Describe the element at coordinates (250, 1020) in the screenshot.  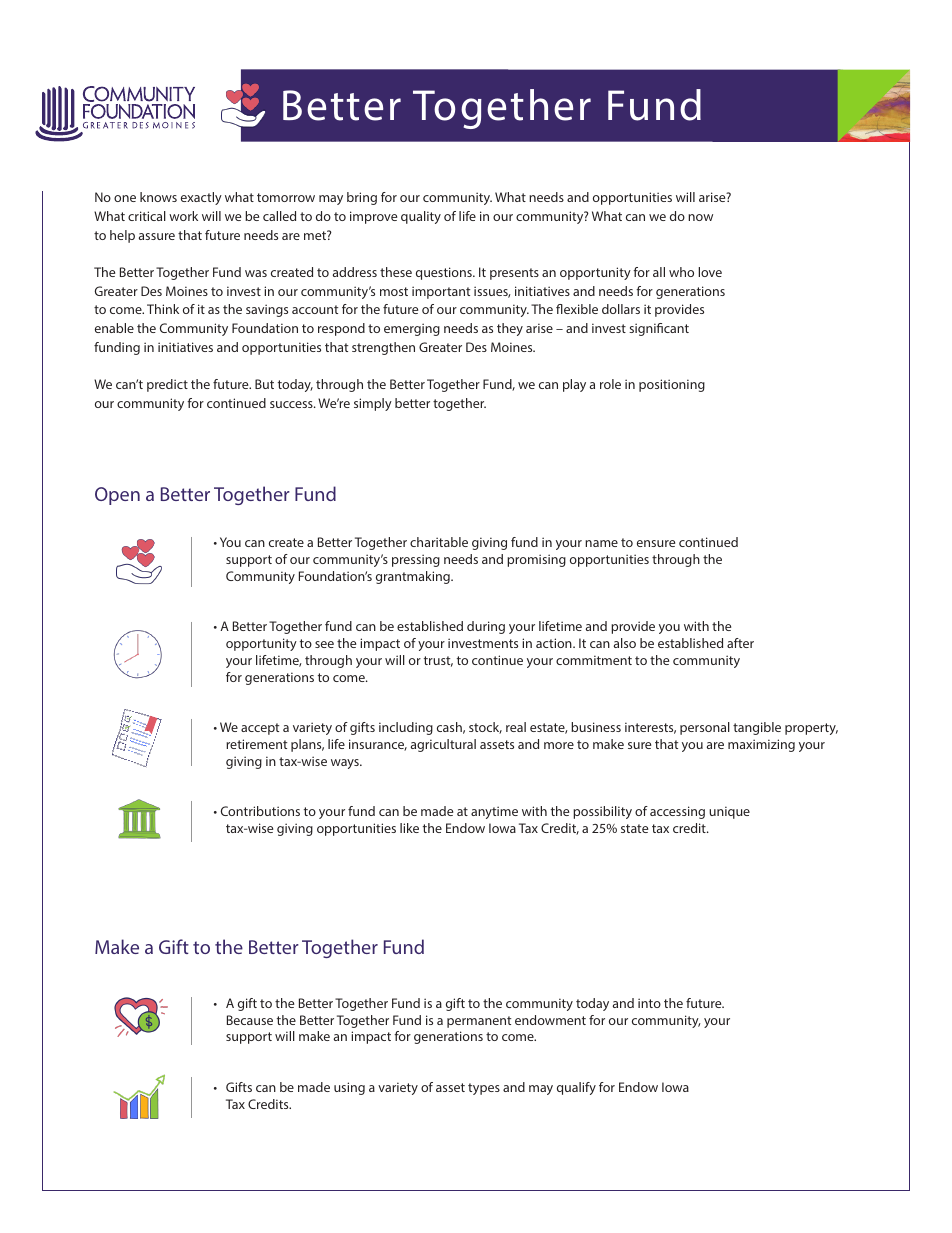
I see `Because` at that location.
